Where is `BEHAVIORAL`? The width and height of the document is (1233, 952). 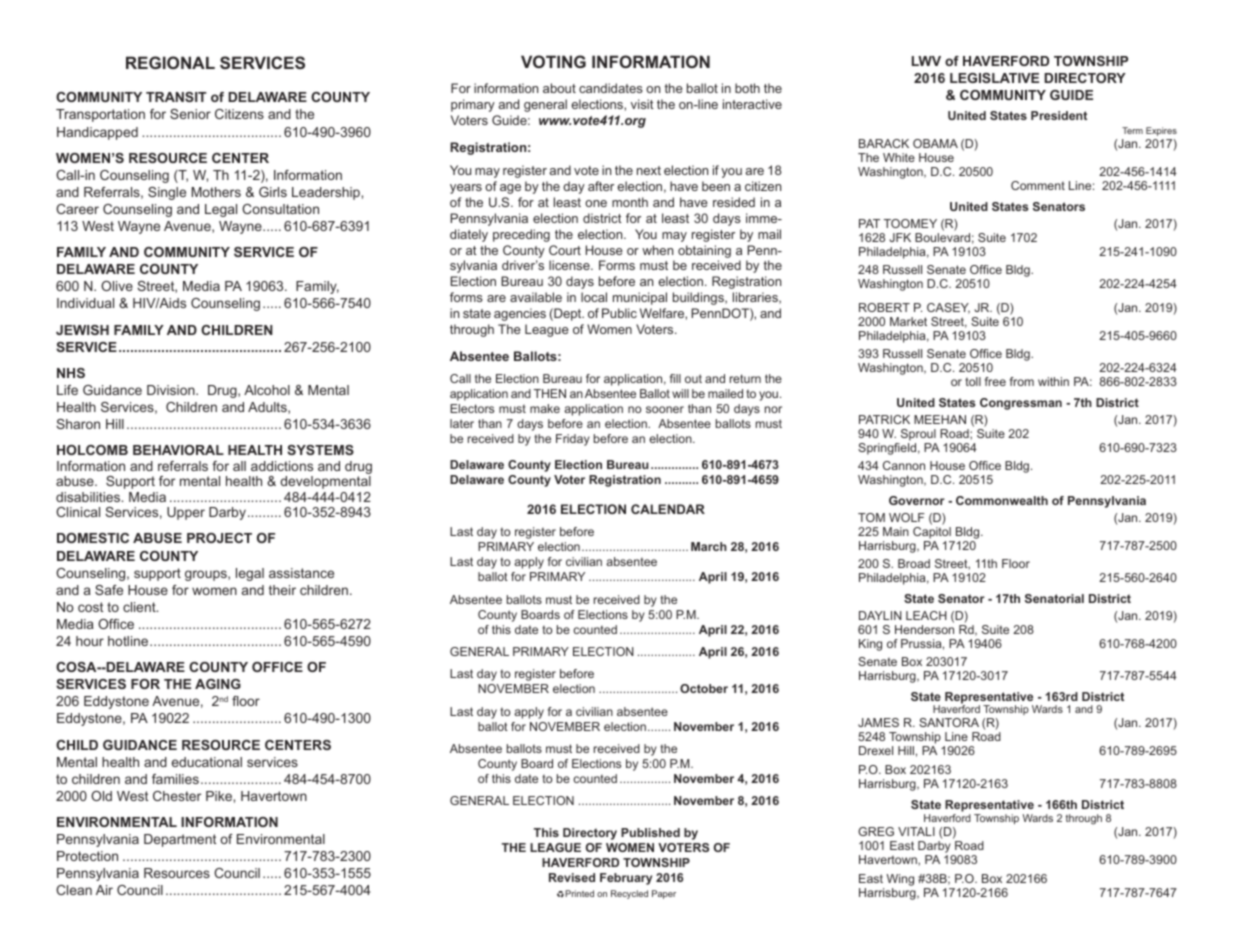 BEHAVIORAL is located at coordinates (178, 450).
